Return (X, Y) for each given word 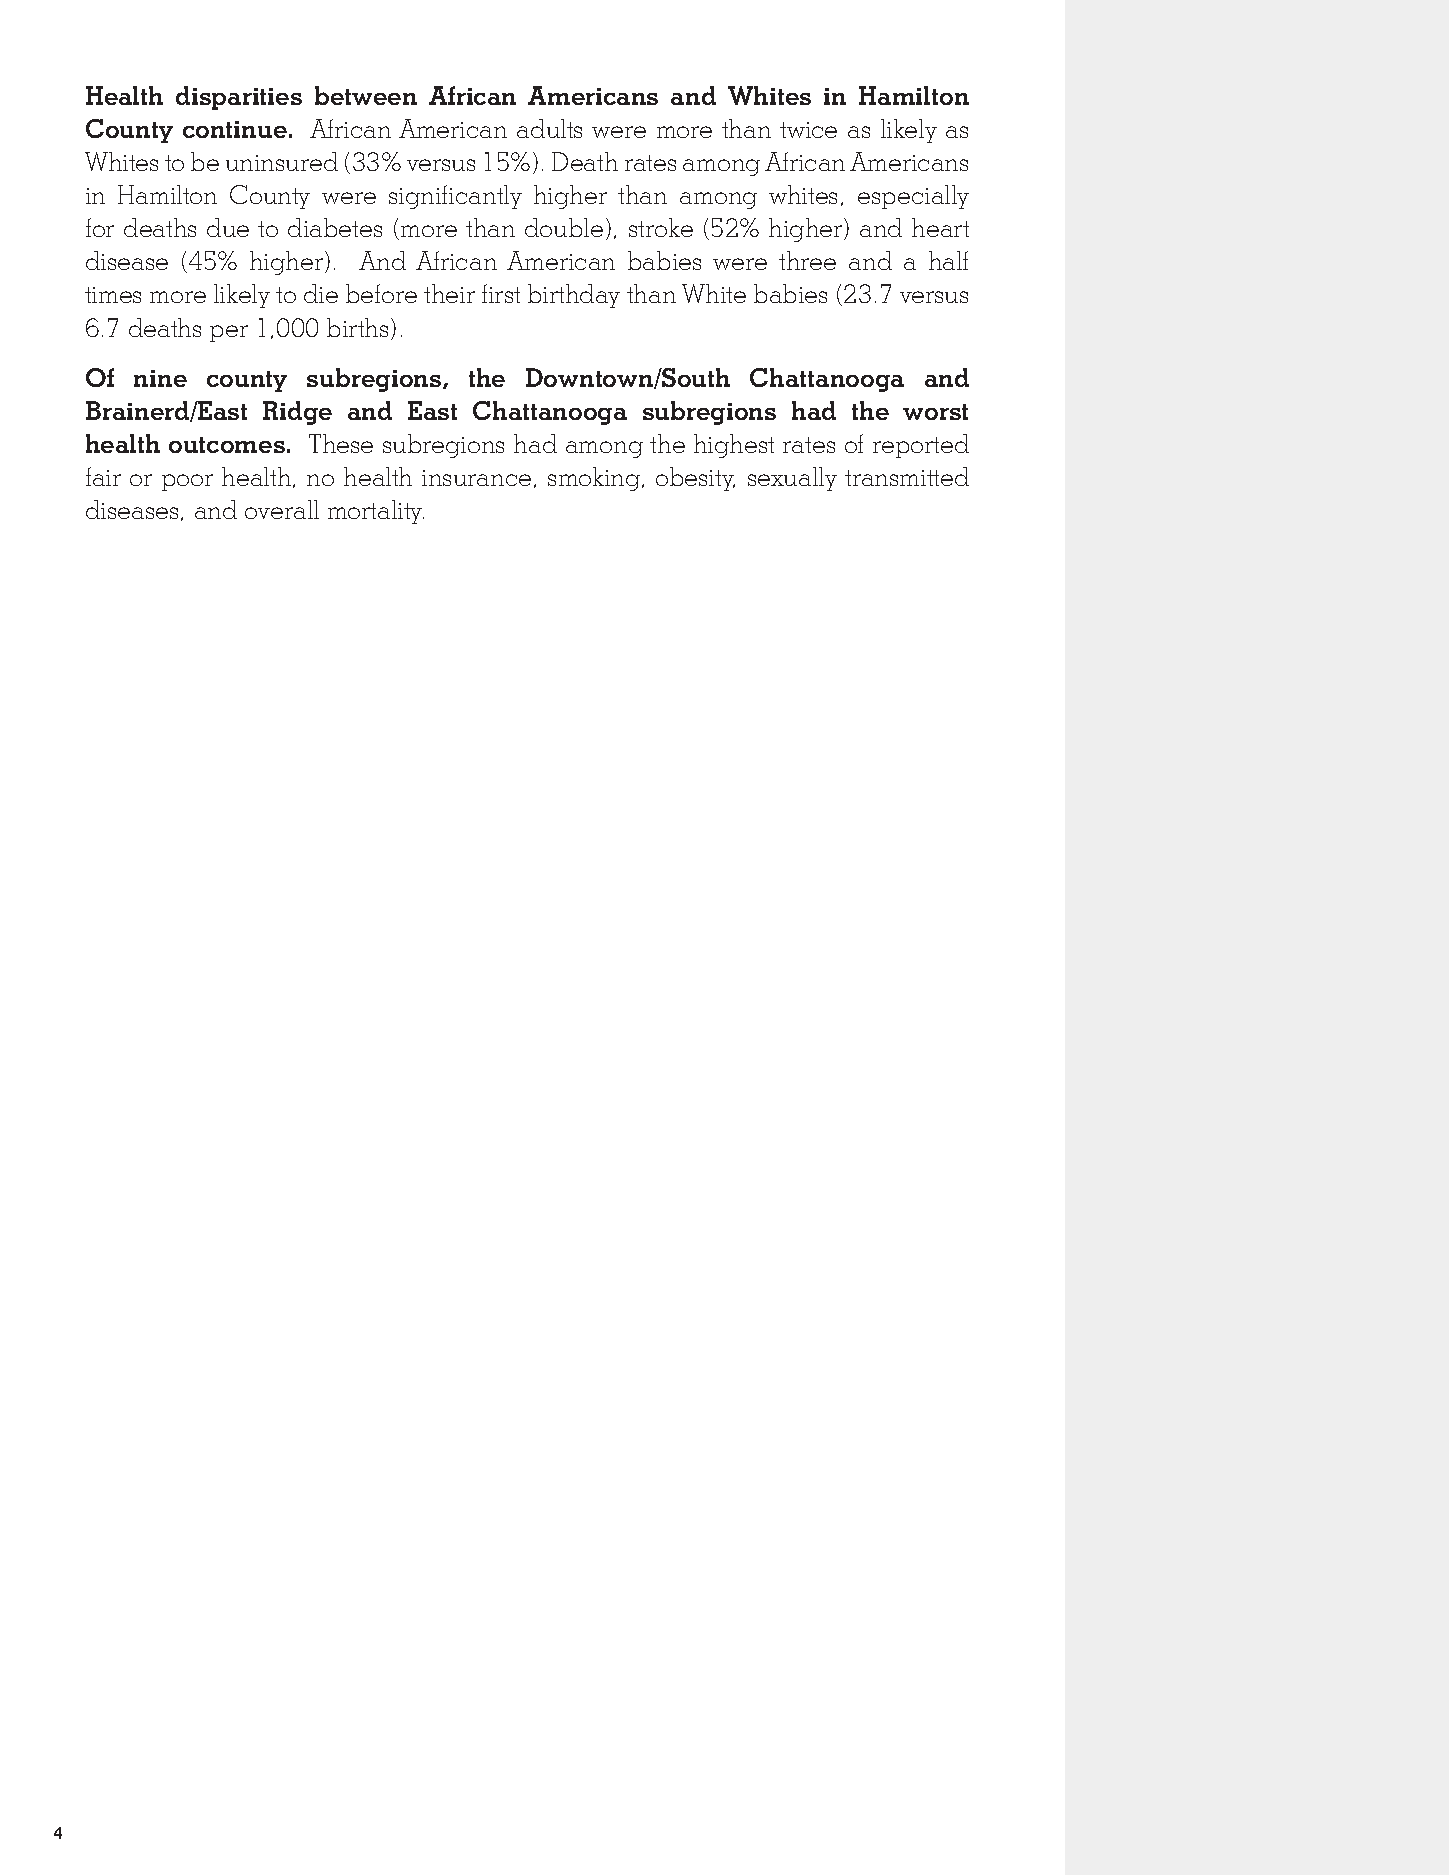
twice (808, 130)
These (341, 443)
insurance (476, 478)
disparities (239, 98)
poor (187, 482)
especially (913, 197)
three (807, 260)
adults (549, 128)
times (113, 295)
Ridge (297, 413)
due (228, 227)
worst (935, 412)
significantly (455, 197)
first (501, 293)
